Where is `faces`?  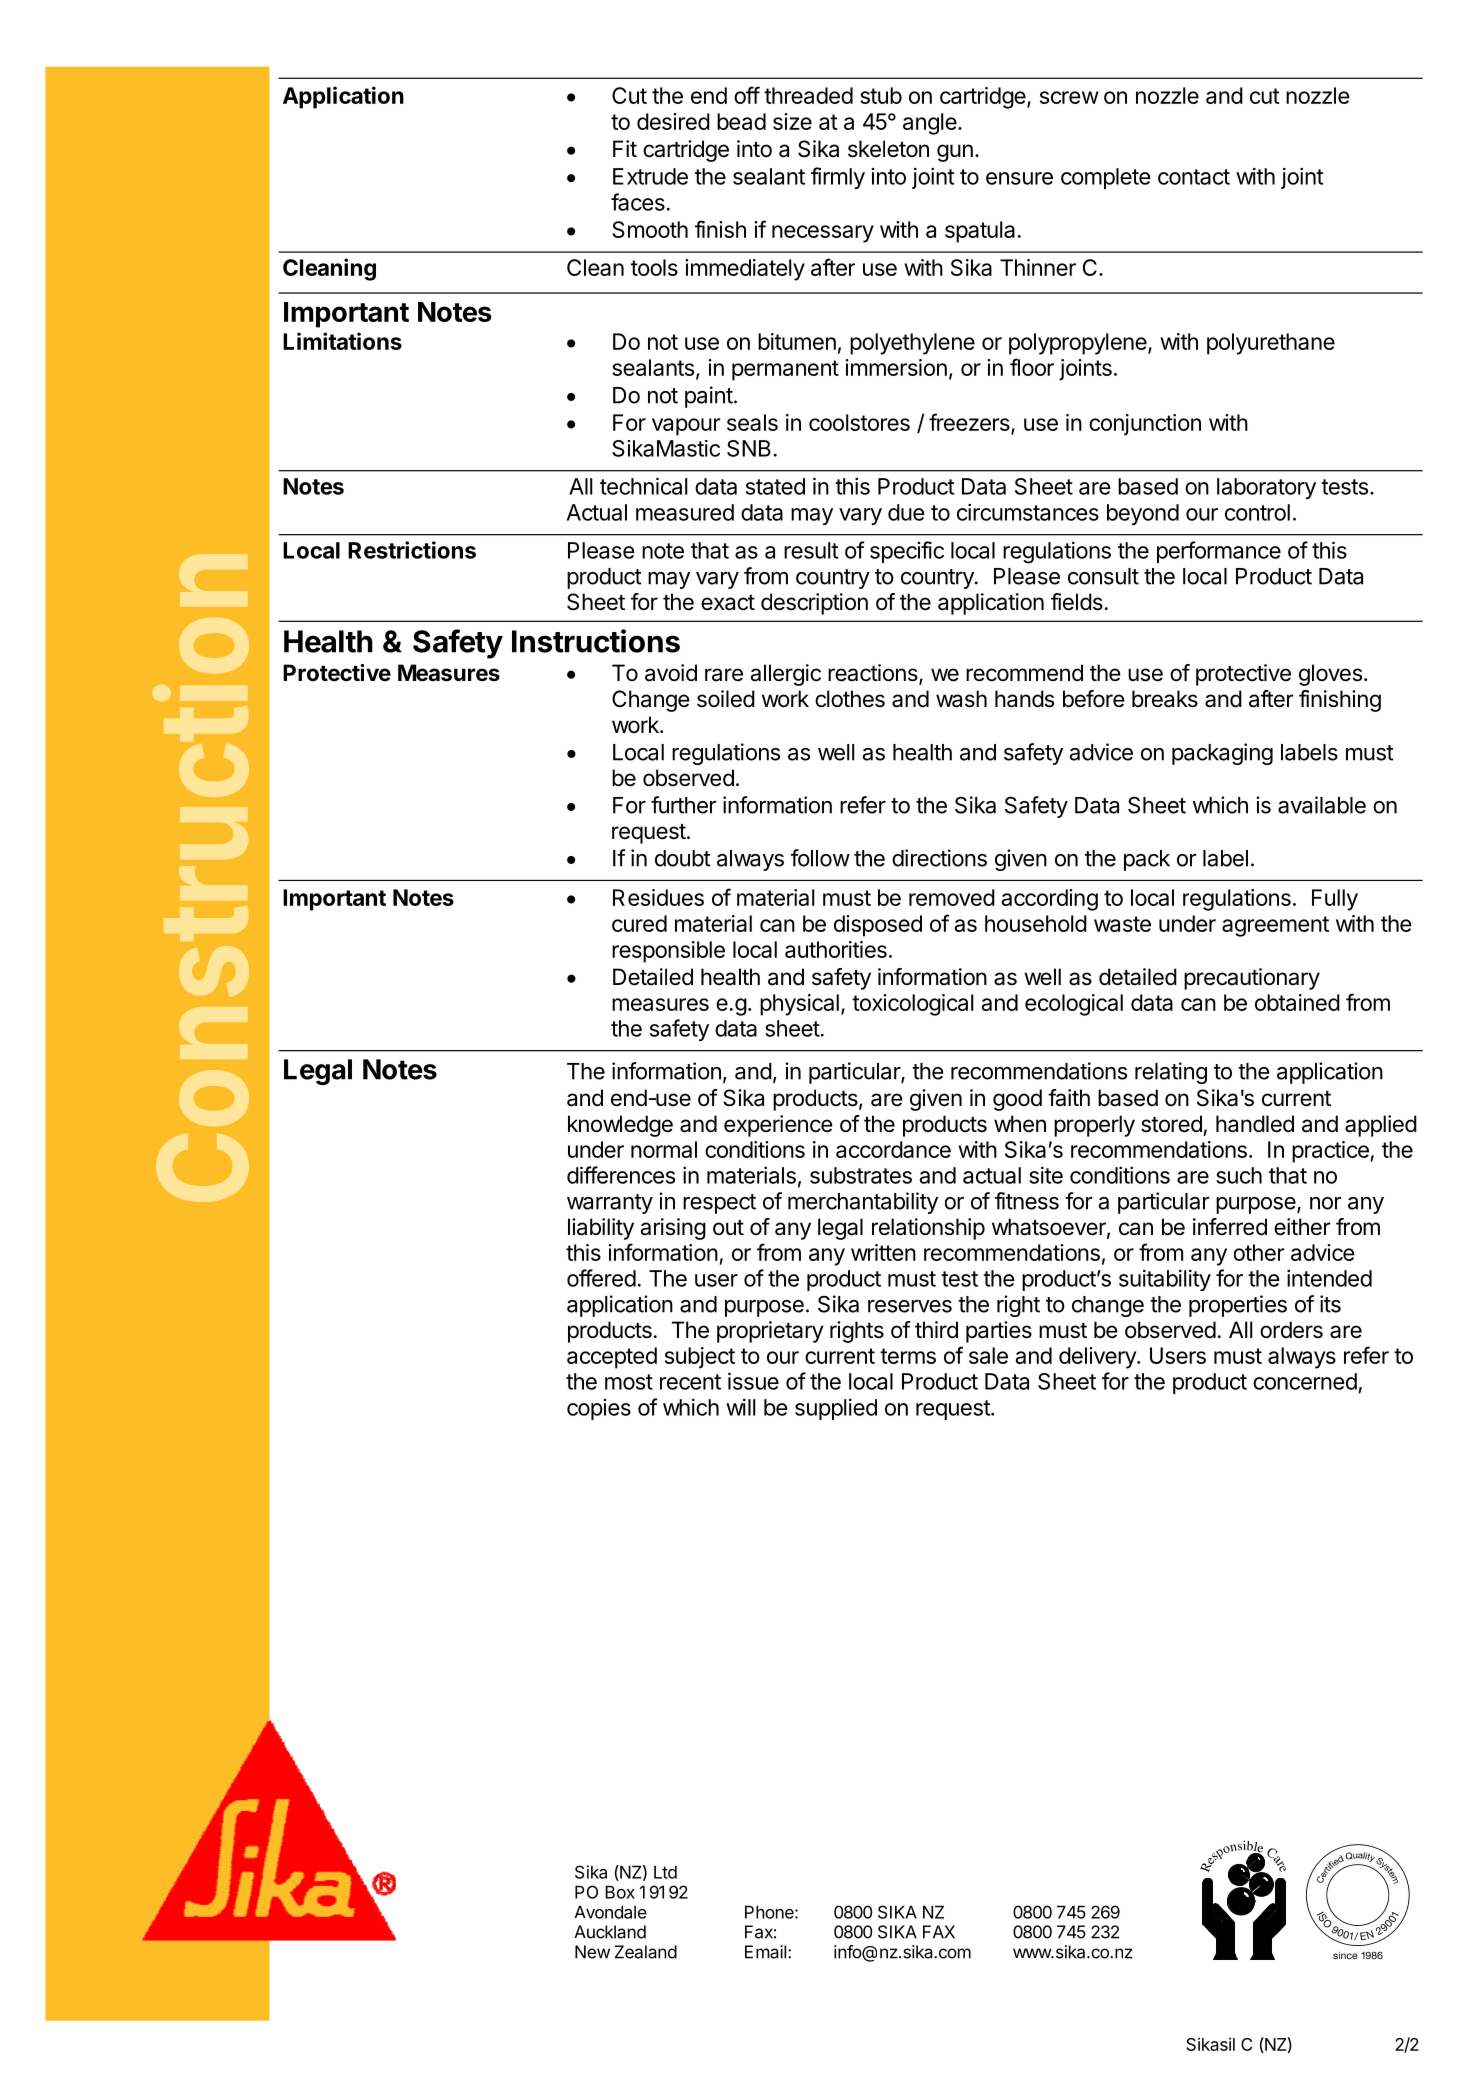 faces is located at coordinates (638, 202).
